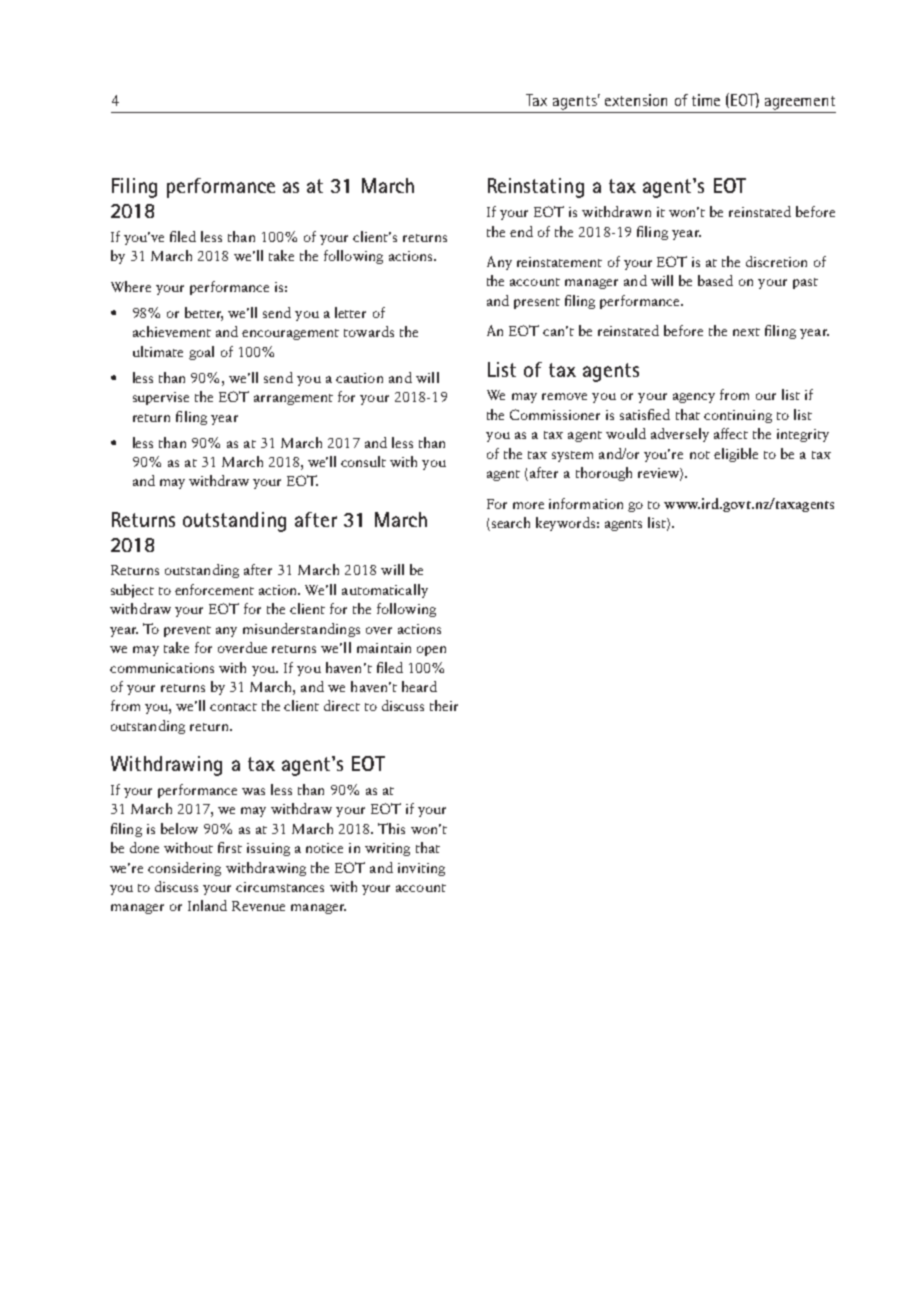 This screenshot has width=924, height=1308. Describe the element at coordinates (184, 869) in the screenshot. I see `considering` at that location.
